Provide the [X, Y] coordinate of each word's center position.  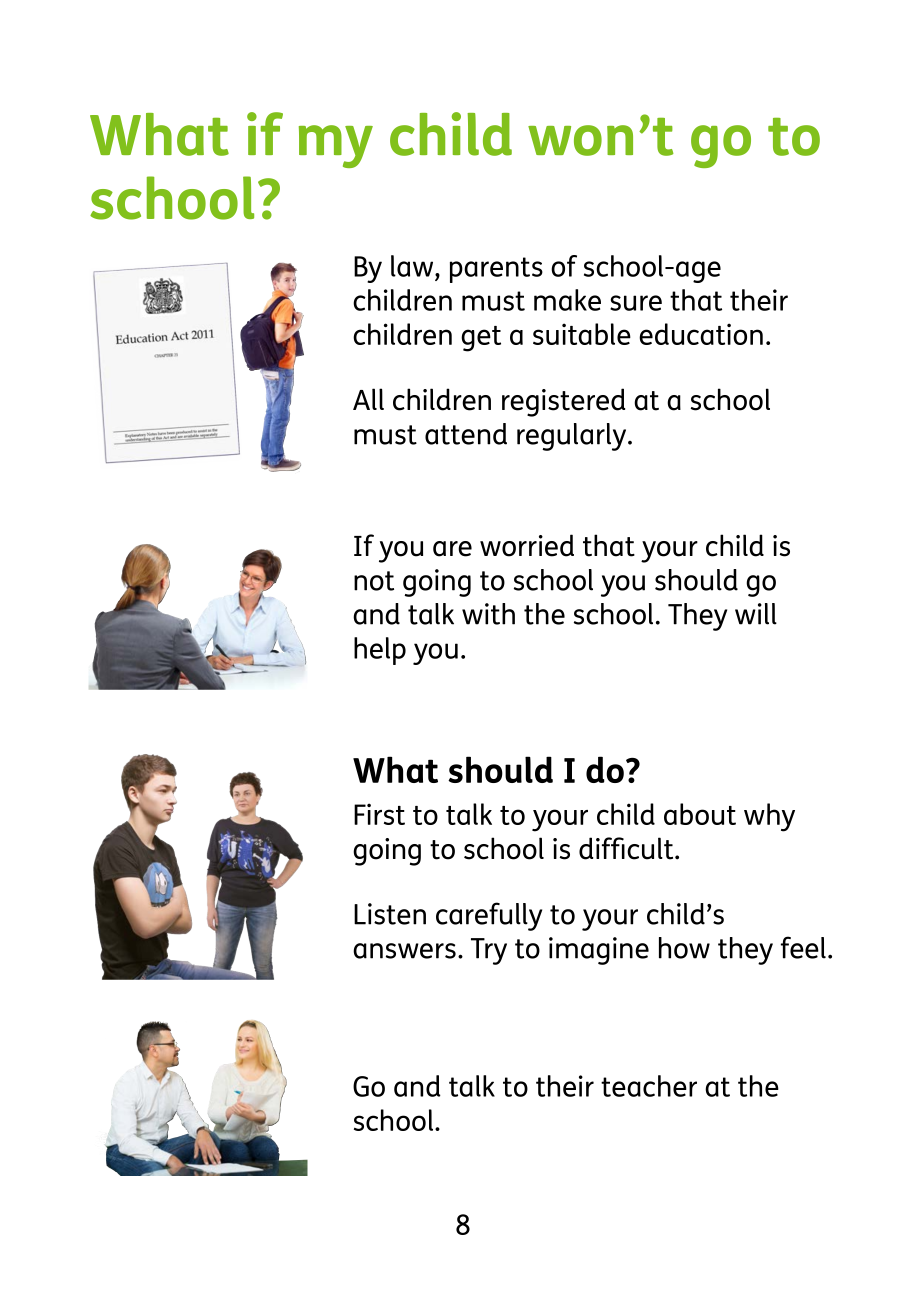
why [769, 817]
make [567, 300]
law [413, 266]
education [701, 334]
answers [404, 951]
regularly [573, 437]
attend [466, 434]
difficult [627, 848]
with [488, 614]
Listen [390, 914]
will [756, 614]
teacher [649, 1086]
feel [803, 947]
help [380, 651]
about [700, 814]
